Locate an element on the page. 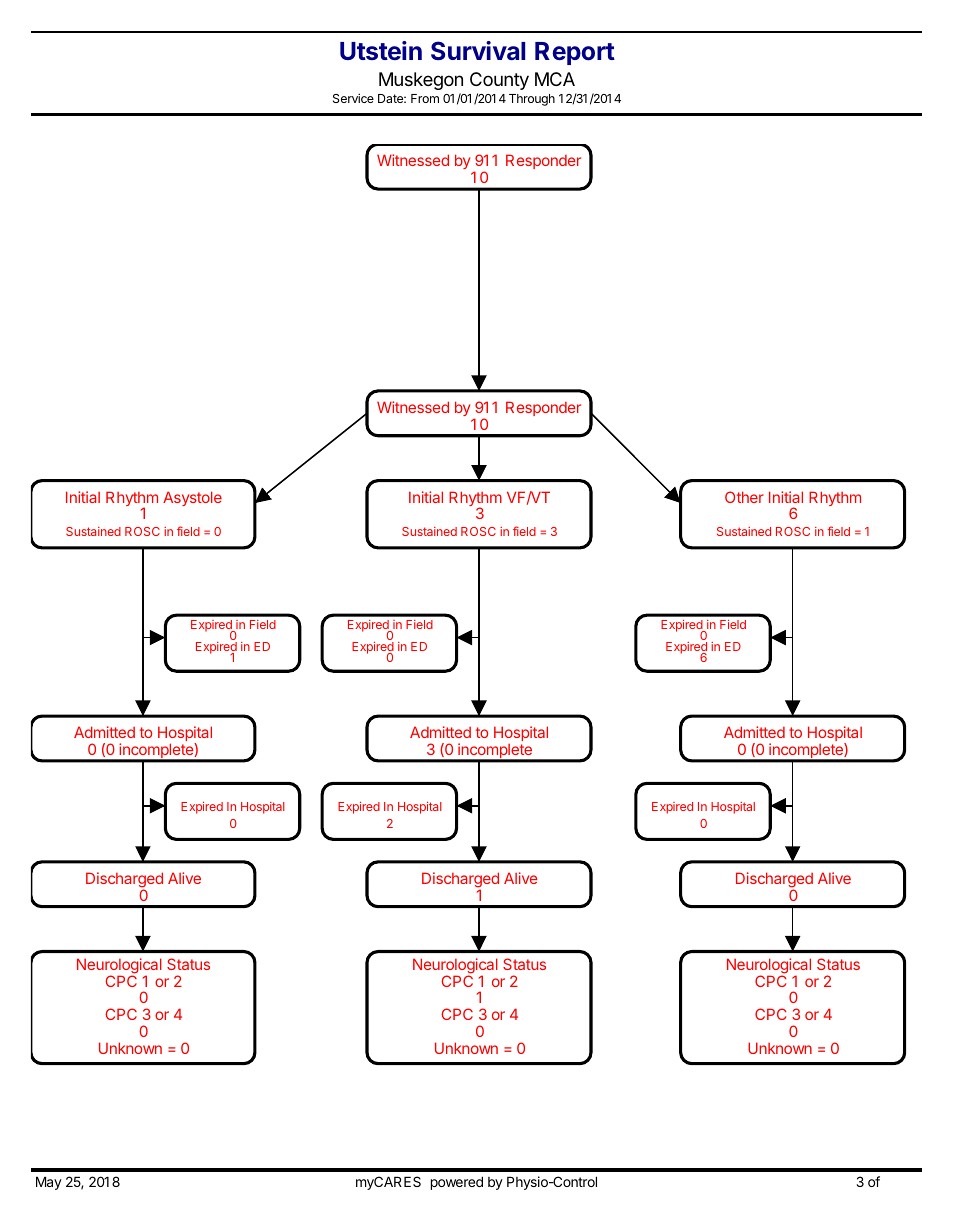  powered is located at coordinates (457, 1183).
